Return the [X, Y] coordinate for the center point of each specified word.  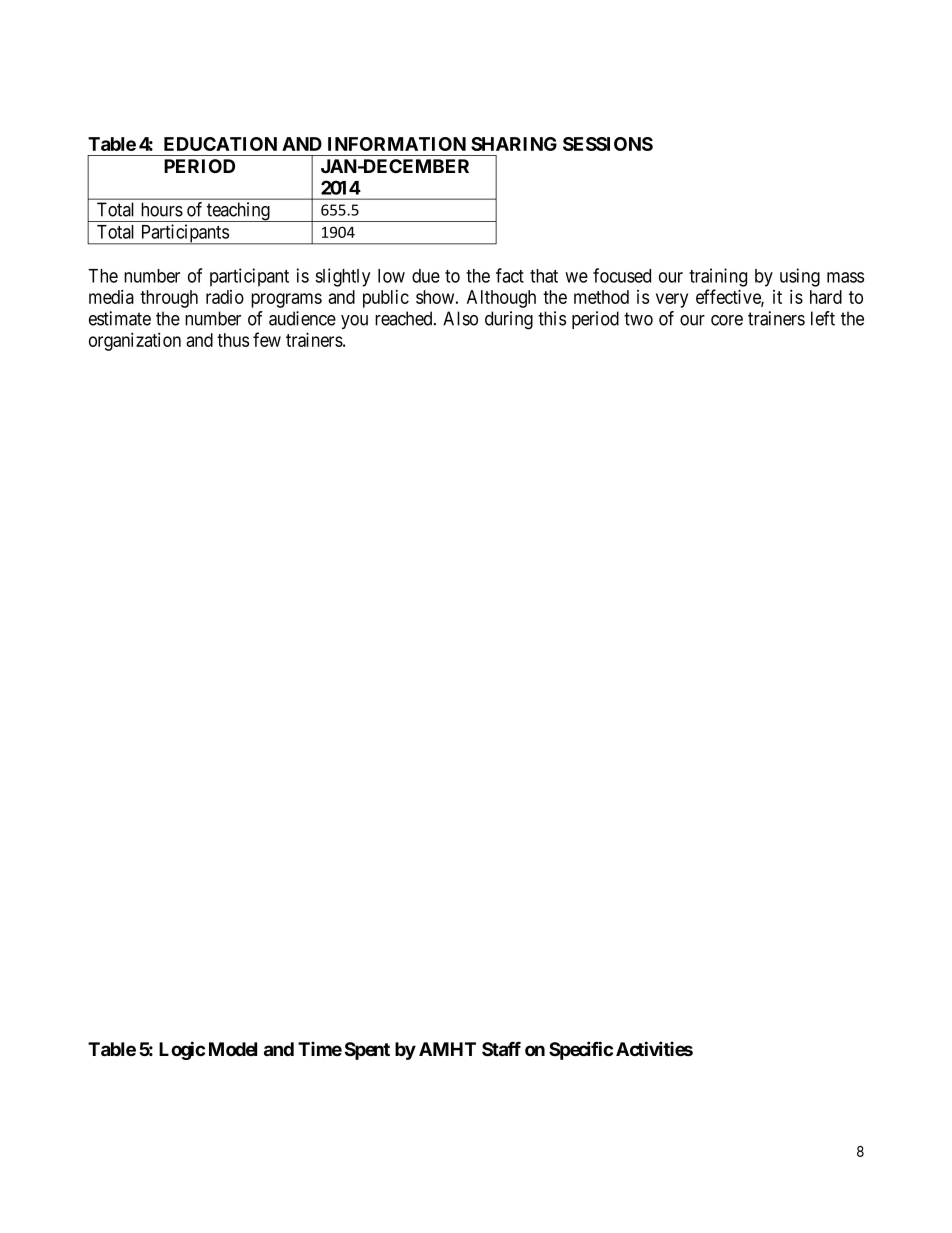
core [727, 320]
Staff [501, 1048]
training [718, 277]
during [509, 320]
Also [460, 318]
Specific [581, 1050]
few [267, 339]
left [823, 318]
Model [233, 1049]
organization [135, 341]
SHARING [514, 144]
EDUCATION [220, 144]
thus [233, 340]
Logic [182, 1050]
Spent [367, 1051]
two [638, 319]
